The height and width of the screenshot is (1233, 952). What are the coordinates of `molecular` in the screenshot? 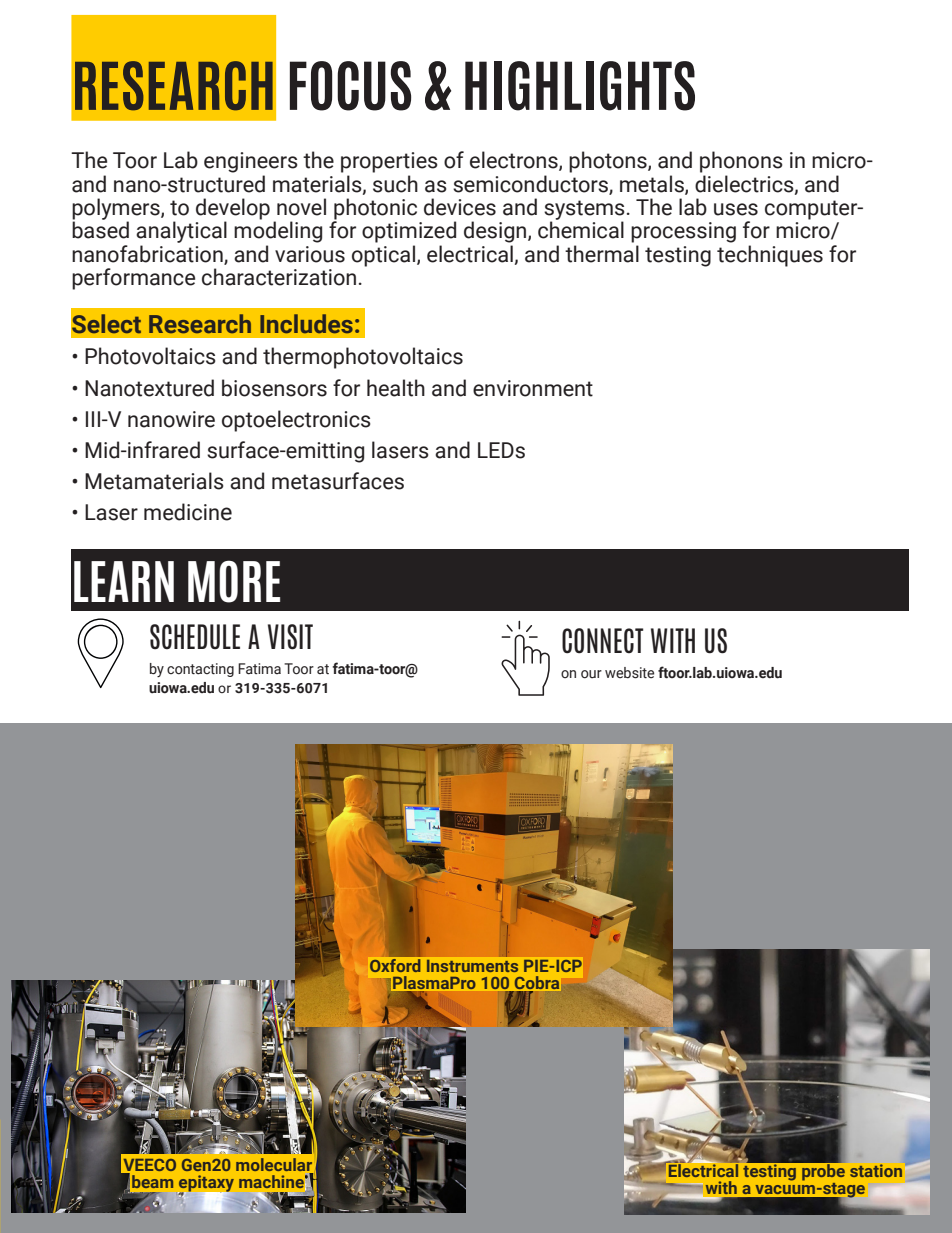 It's located at (274, 1166).
